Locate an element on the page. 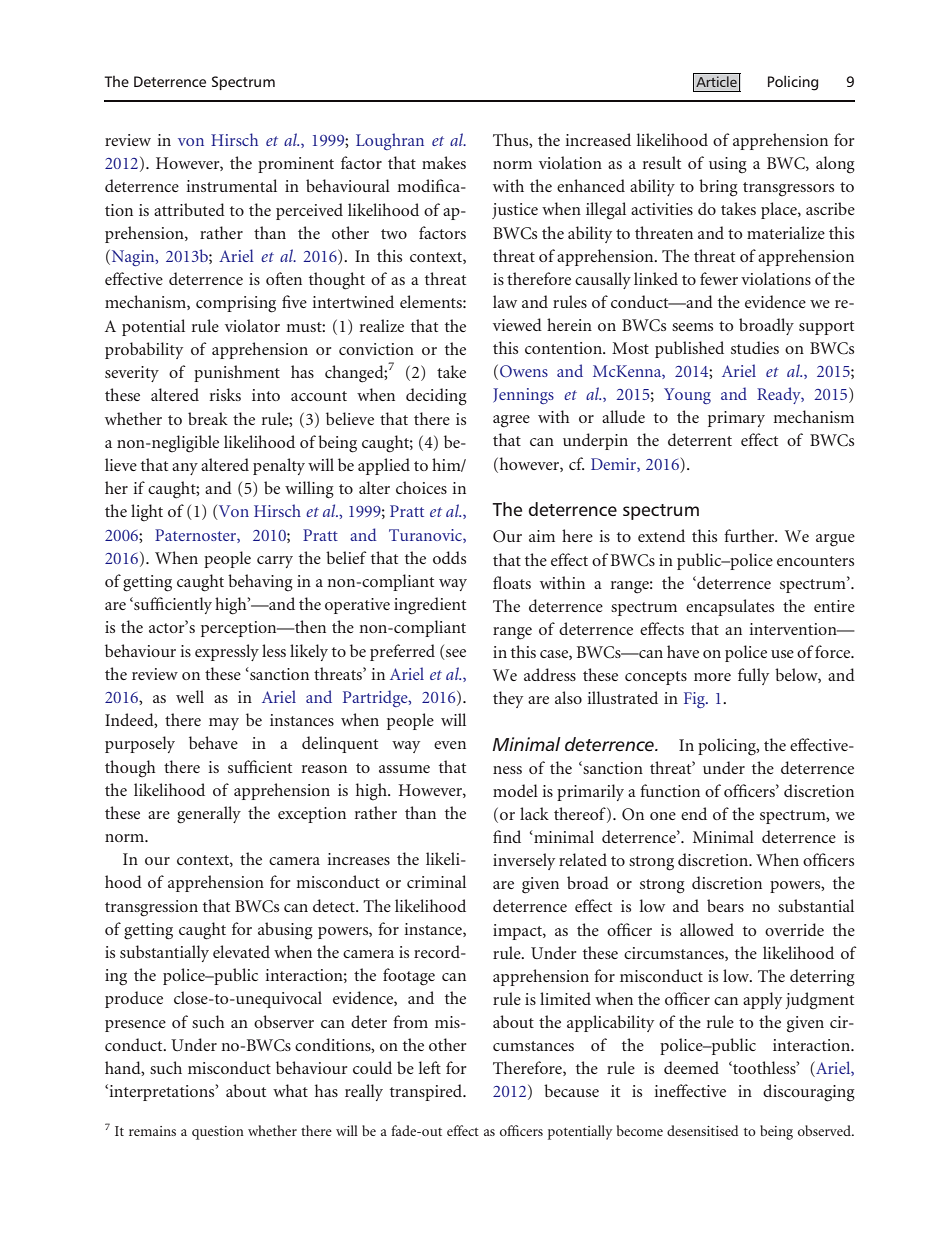  bring is located at coordinates (718, 188).
